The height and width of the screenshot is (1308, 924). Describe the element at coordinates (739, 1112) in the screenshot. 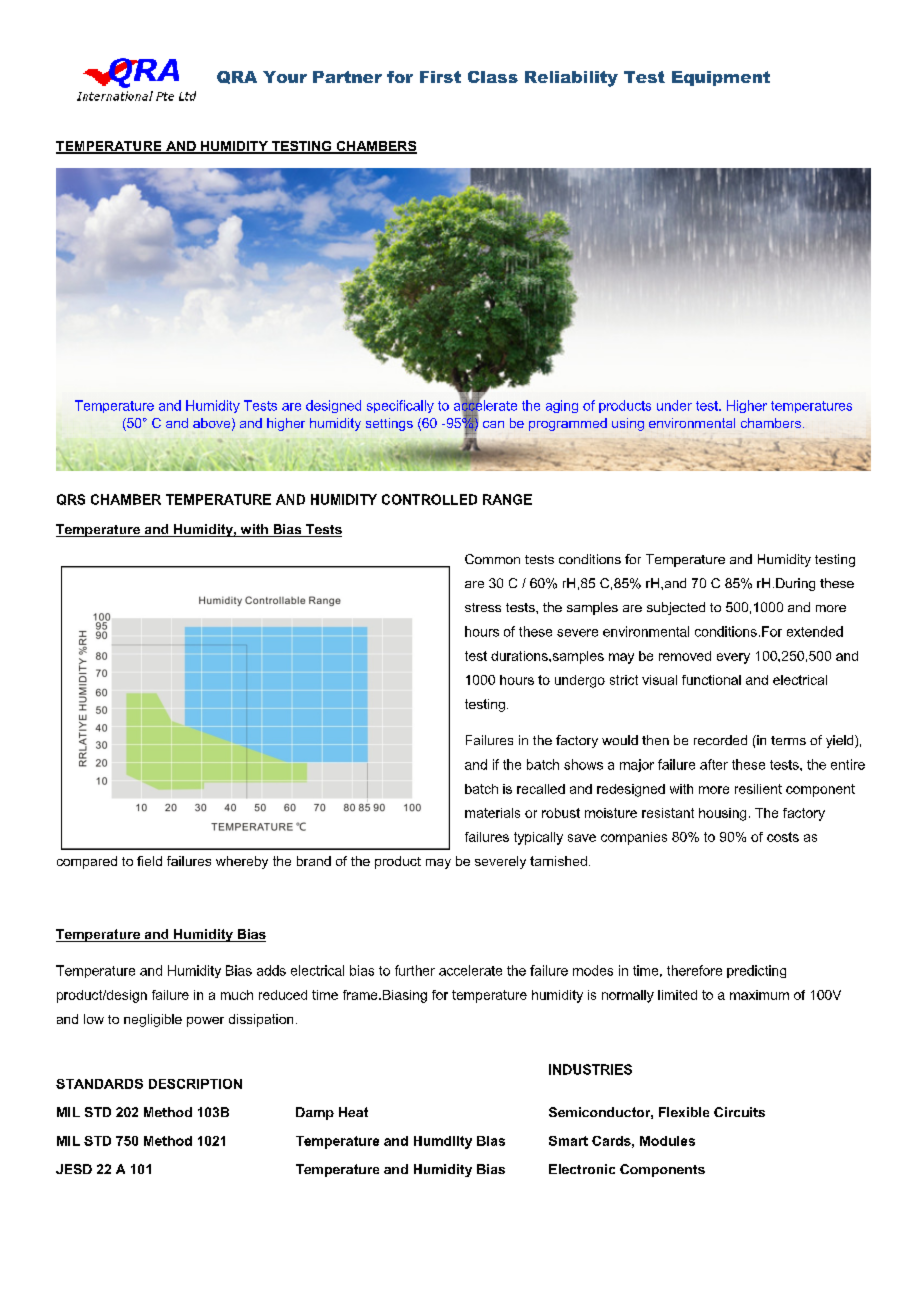

I see `Circuits` at that location.
